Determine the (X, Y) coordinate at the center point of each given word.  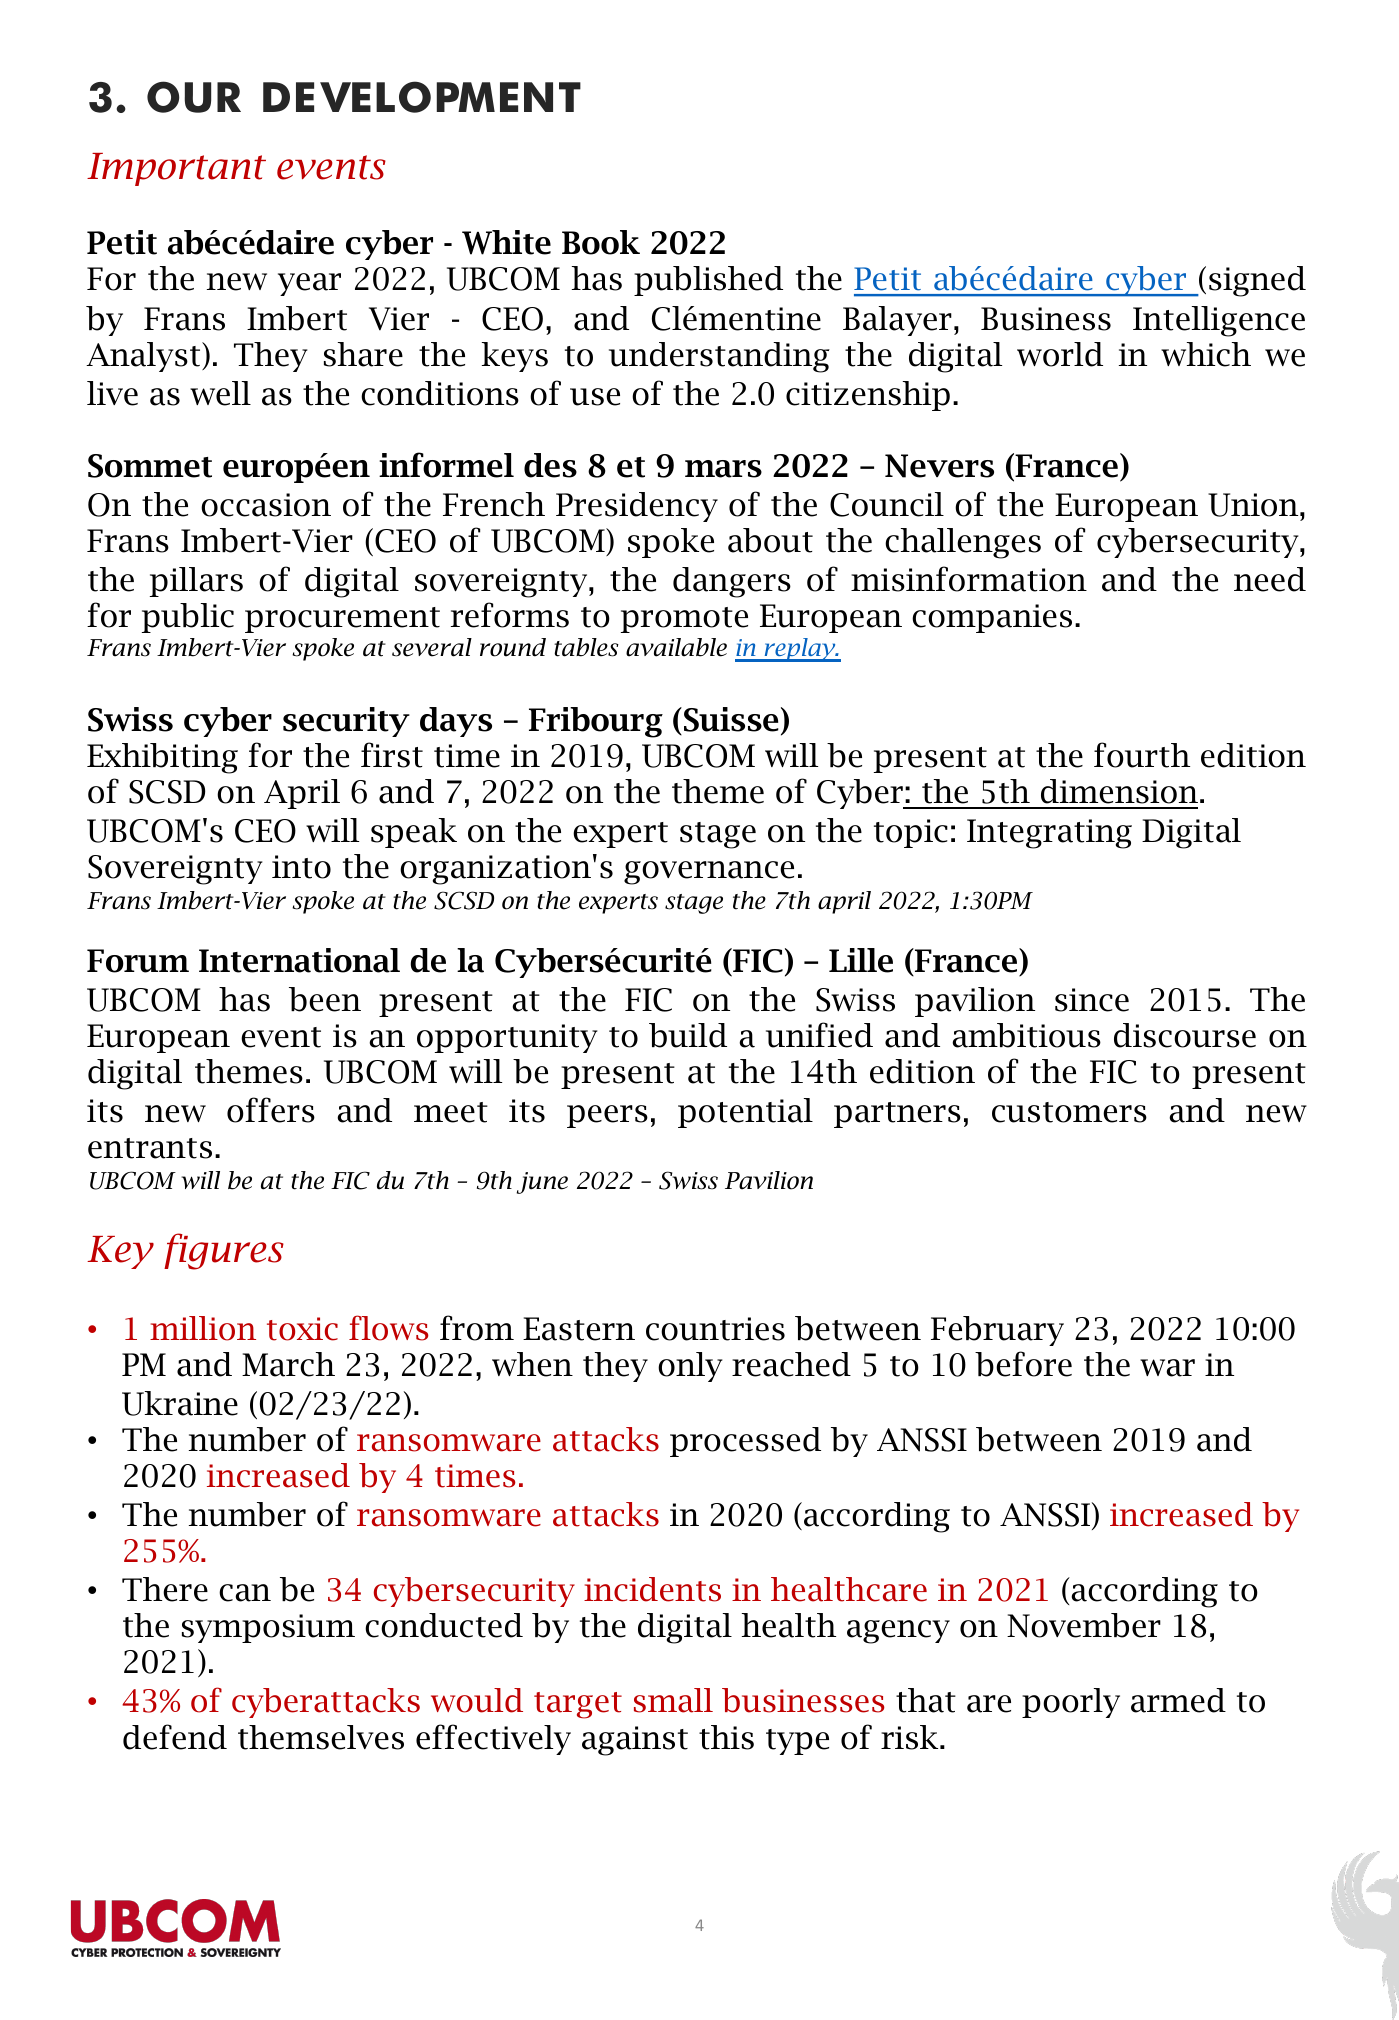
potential (745, 1113)
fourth (1142, 755)
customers (1069, 1112)
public (188, 618)
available (676, 647)
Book (601, 242)
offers (271, 1110)
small (673, 1700)
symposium (268, 1628)
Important (176, 169)
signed (1257, 281)
